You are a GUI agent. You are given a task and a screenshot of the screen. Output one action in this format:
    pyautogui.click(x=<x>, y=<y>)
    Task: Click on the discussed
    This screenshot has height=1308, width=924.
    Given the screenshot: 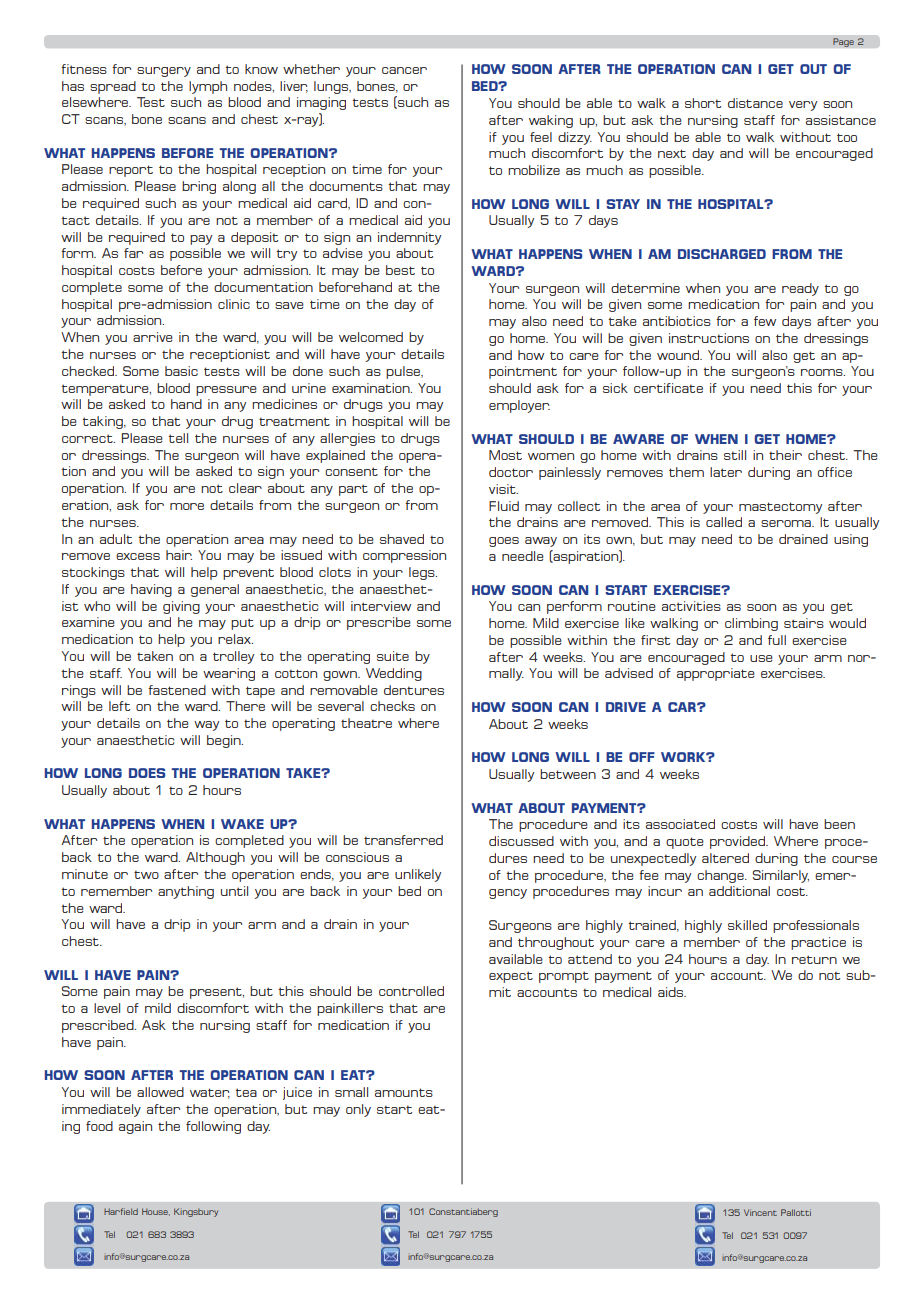 What is the action you would take?
    pyautogui.click(x=521, y=841)
